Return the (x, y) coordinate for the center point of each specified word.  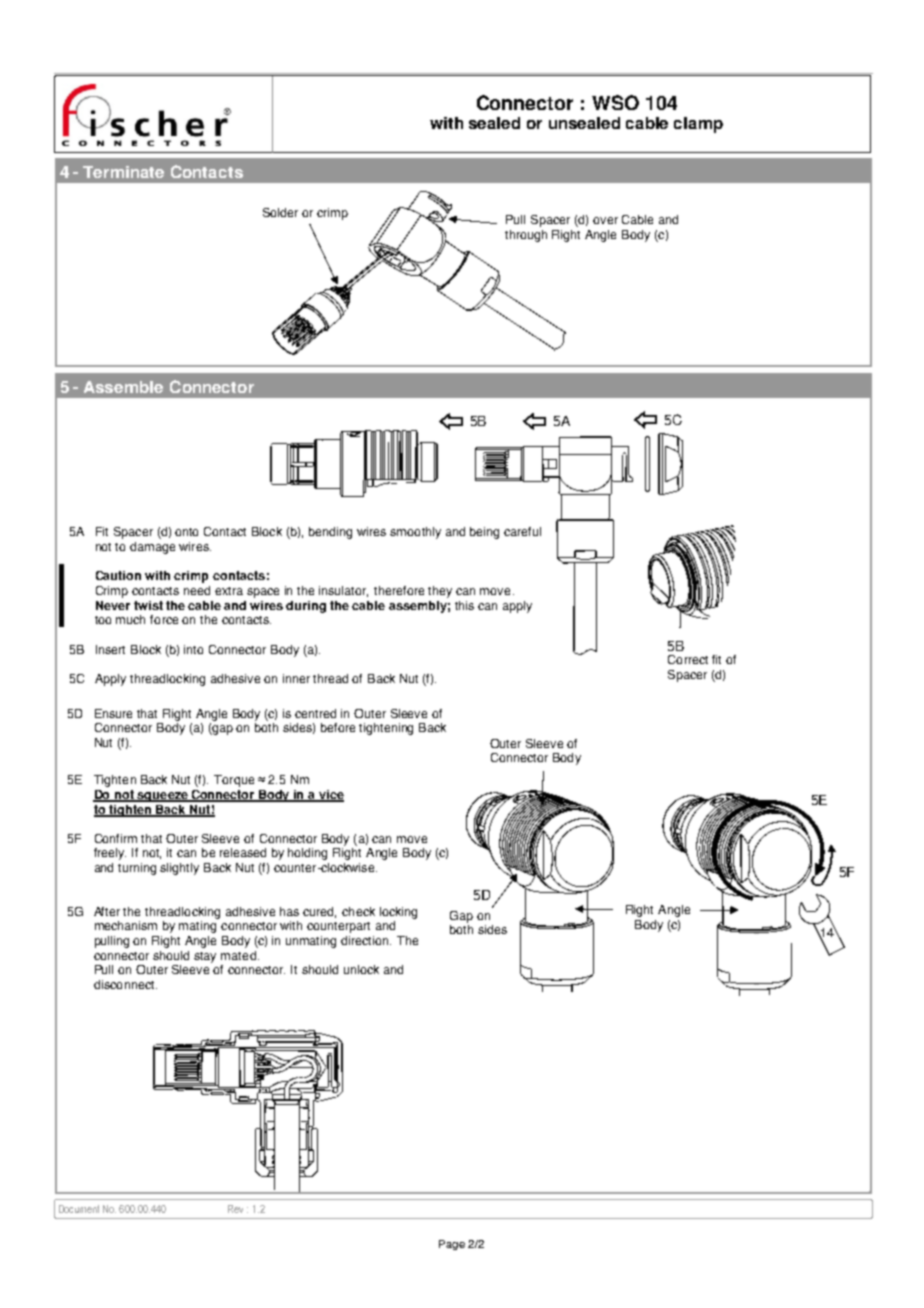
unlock (361, 969)
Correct (688, 659)
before (338, 727)
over (605, 220)
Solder (280, 212)
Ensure (113, 713)
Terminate (123, 172)
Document (79, 1209)
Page (452, 1245)
